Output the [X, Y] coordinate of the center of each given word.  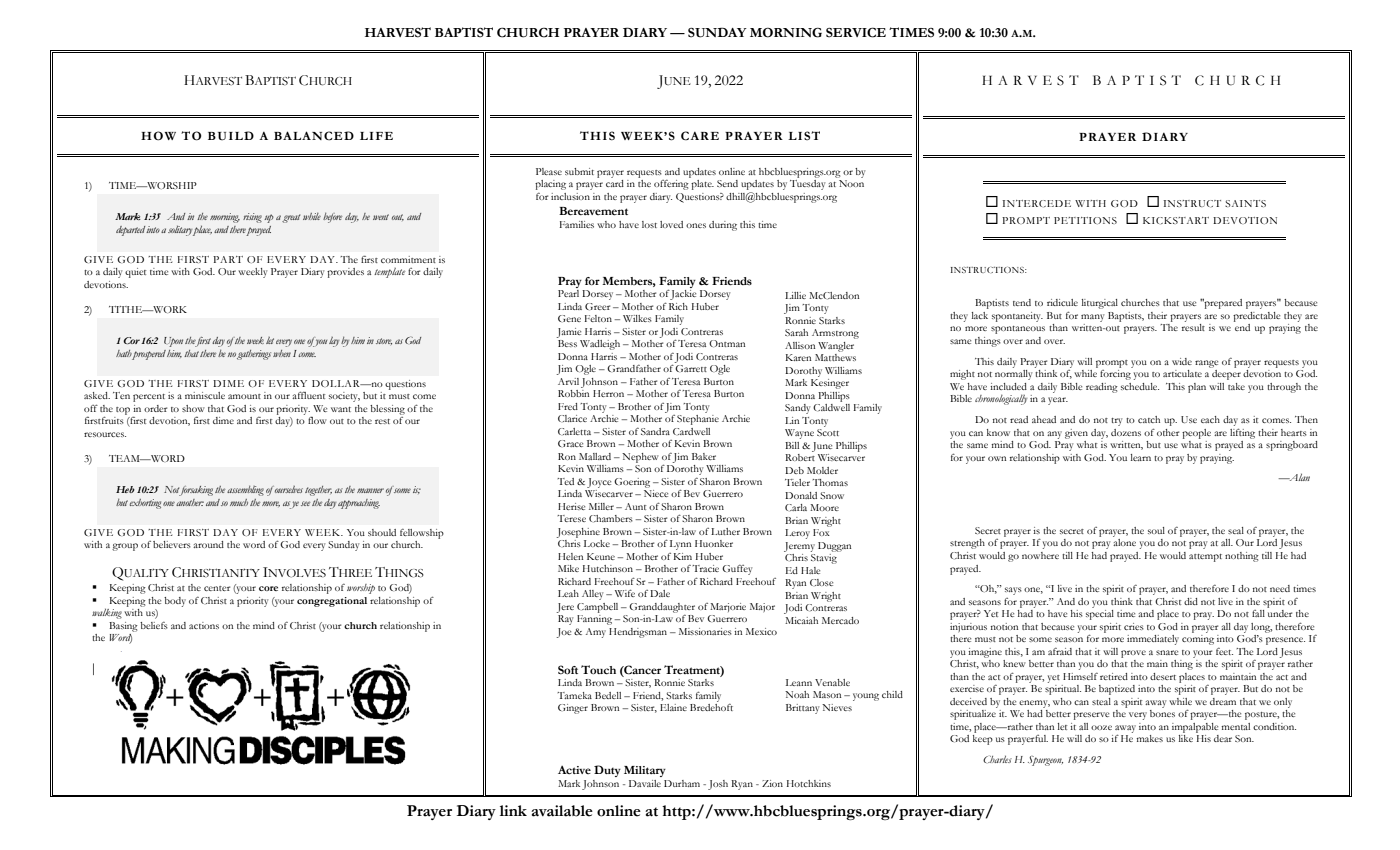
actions [204, 625]
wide [1182, 361]
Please [549, 171]
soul [1156, 530]
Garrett [691, 368]
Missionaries [705, 631]
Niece [656, 493]
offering [671, 185]
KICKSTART [1176, 220]
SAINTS [1245, 203]
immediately [1153, 640]
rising [252, 218]
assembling [245, 490]
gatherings [254, 355]
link [513, 810]
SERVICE [856, 32]
